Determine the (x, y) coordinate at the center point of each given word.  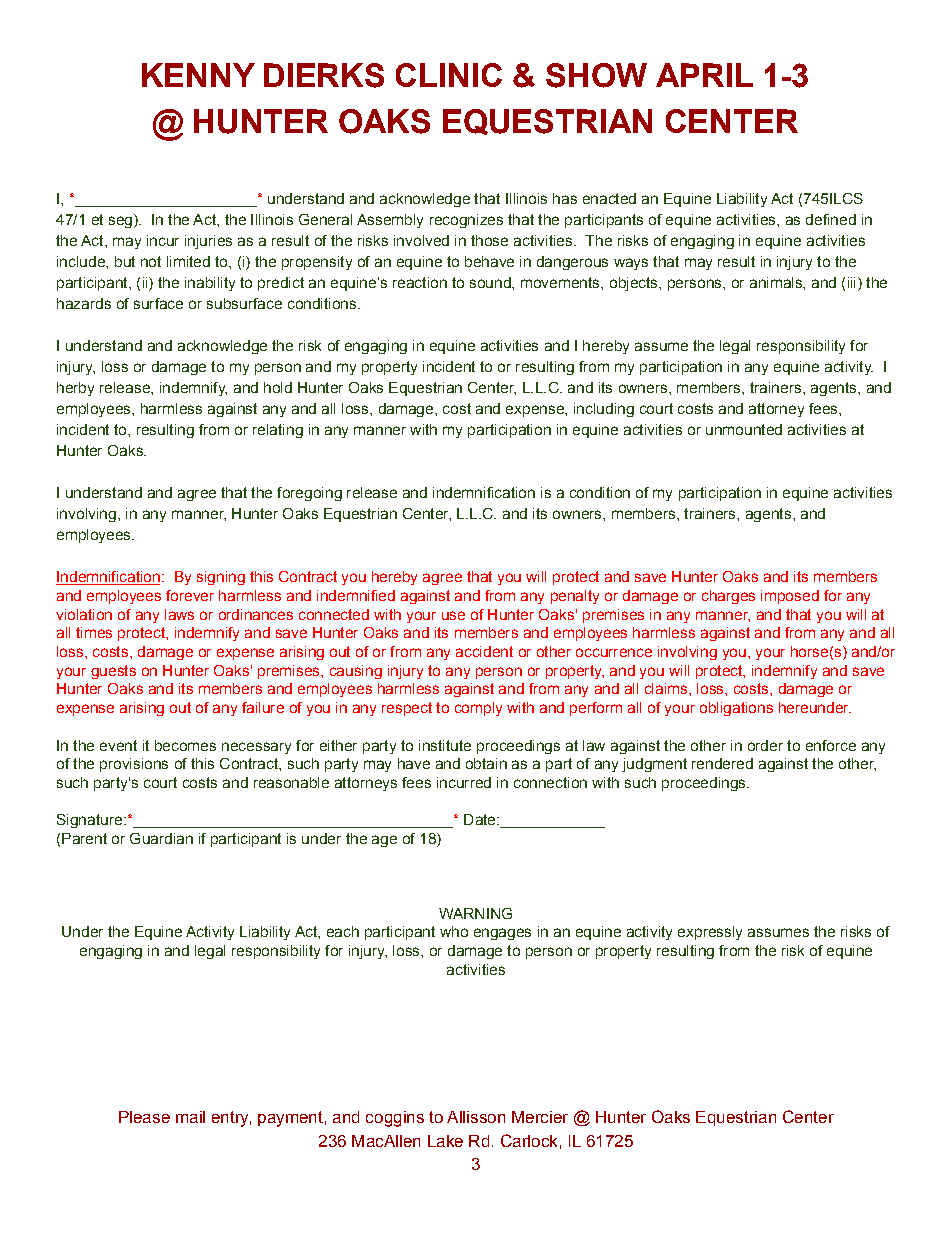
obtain (486, 763)
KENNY (198, 75)
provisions (134, 765)
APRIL (704, 75)
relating (278, 431)
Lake (445, 1141)
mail (190, 1117)
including (604, 410)
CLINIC (449, 75)
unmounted (744, 429)
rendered (722, 763)
